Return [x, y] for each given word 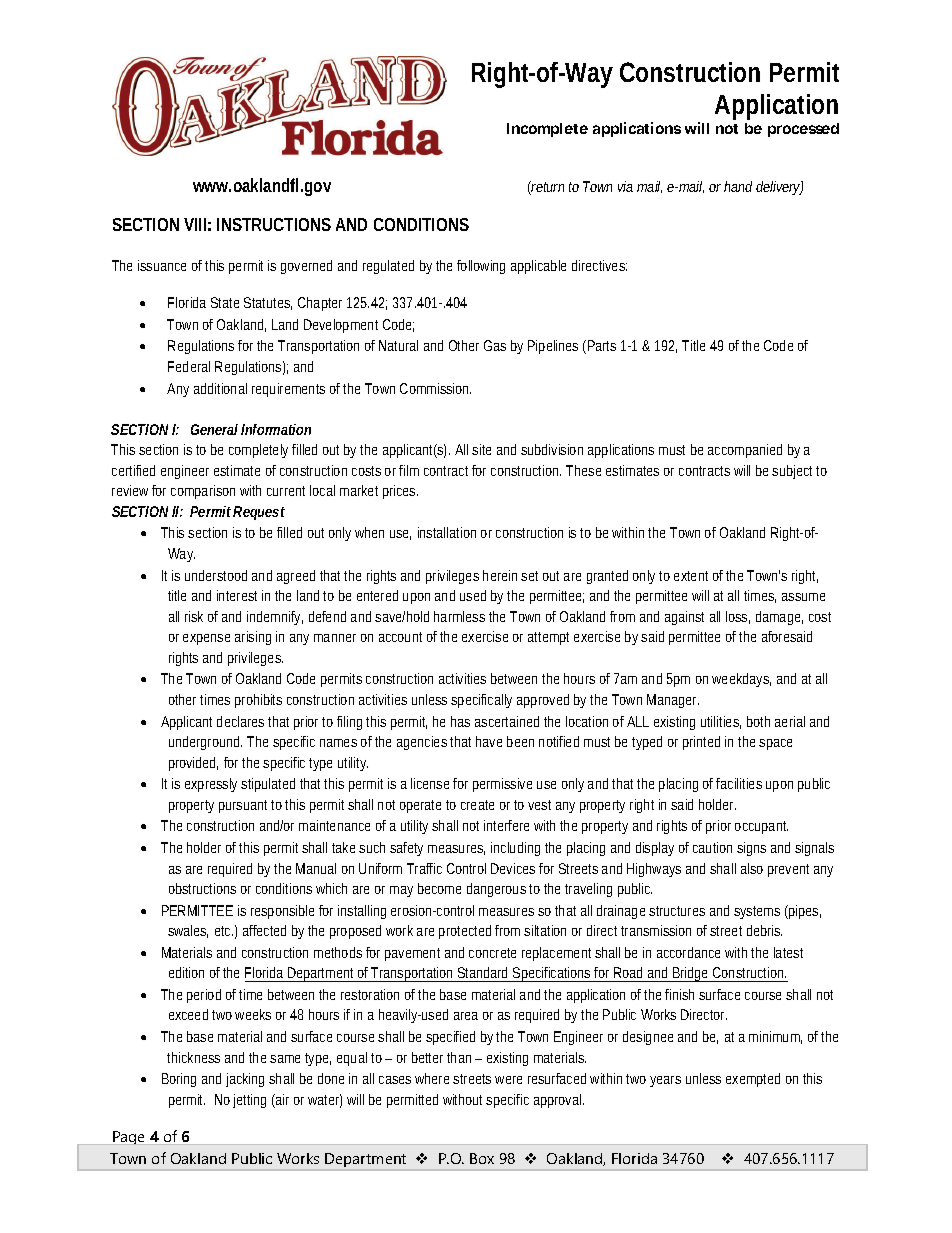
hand [738, 186]
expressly [211, 785]
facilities [739, 783]
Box [482, 1158]
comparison [203, 492]
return [547, 188]
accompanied [745, 451]
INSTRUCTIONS [274, 224]
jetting [249, 1101]
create [477, 805]
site [481, 449]
